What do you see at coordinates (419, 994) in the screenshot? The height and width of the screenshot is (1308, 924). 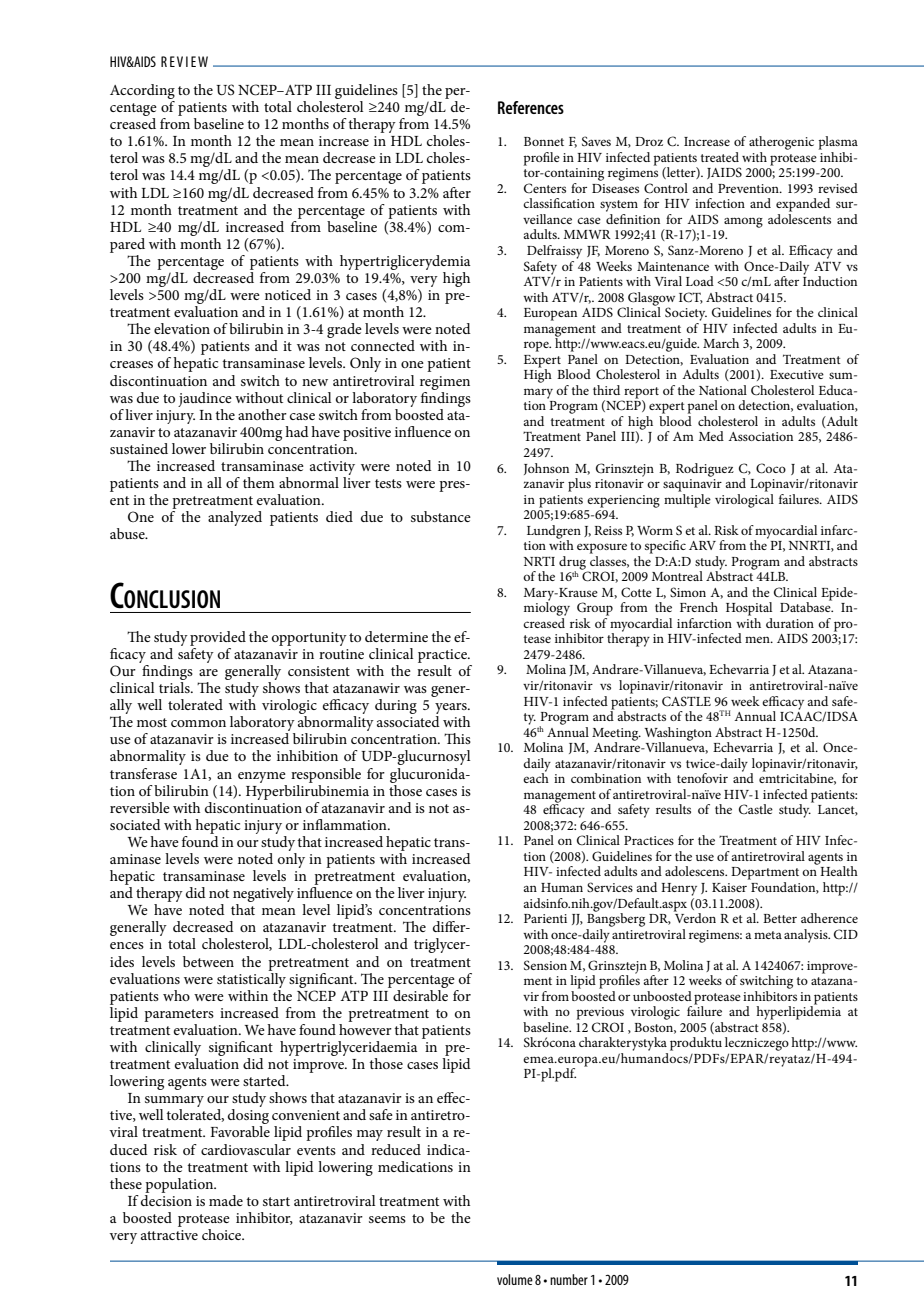 I see `desirable` at bounding box center [419, 994].
